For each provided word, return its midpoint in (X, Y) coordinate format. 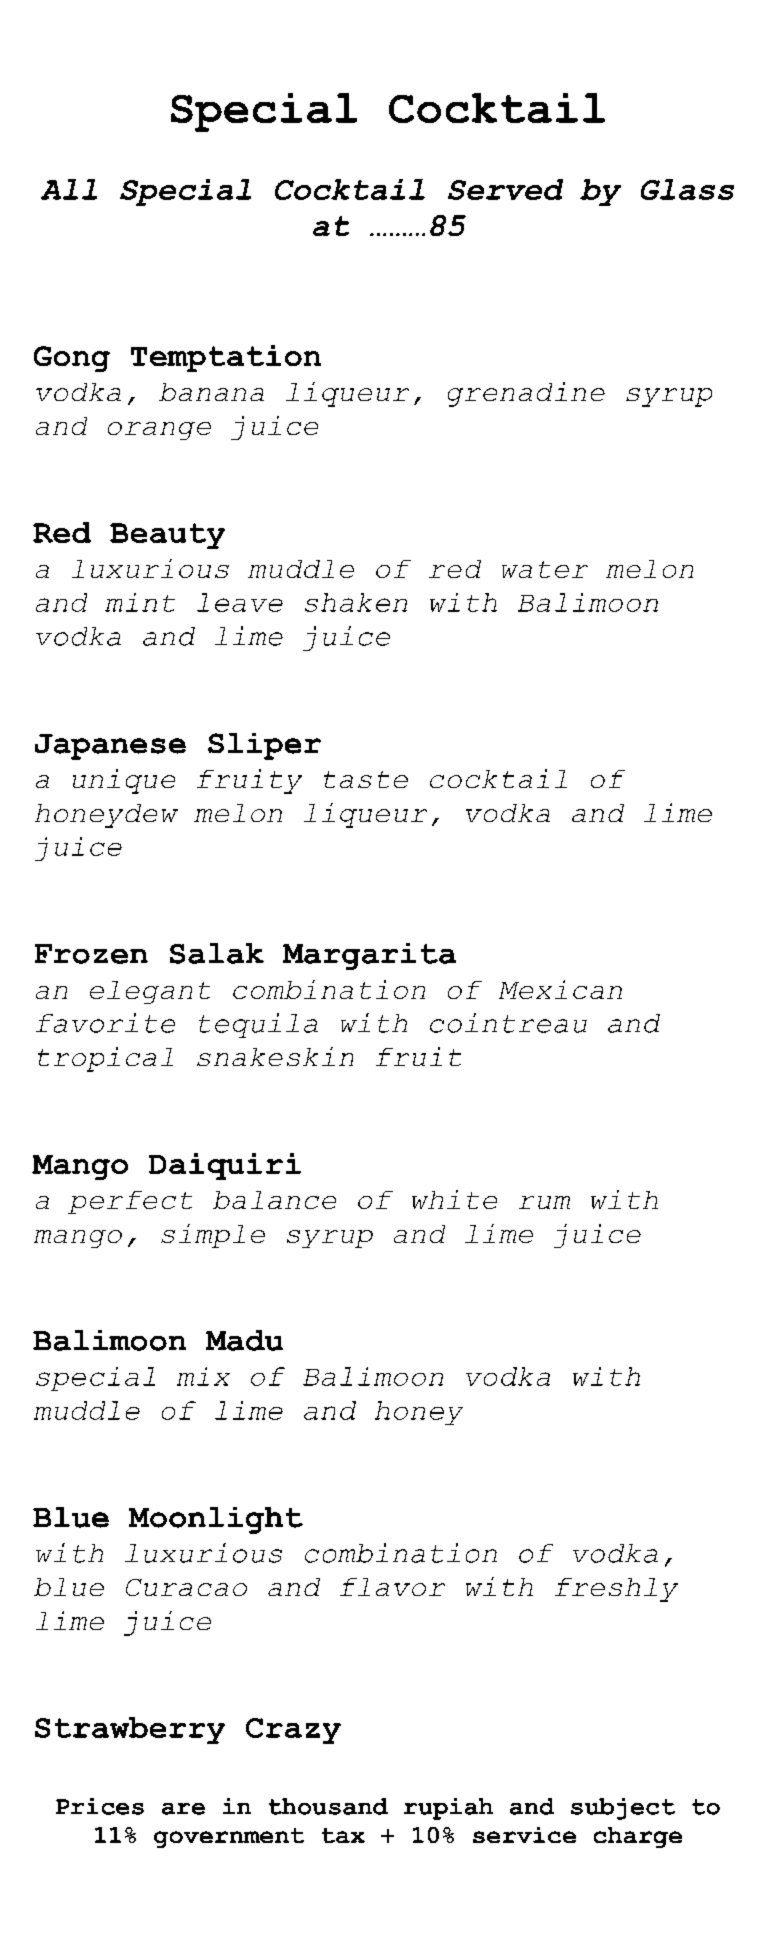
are (183, 1809)
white (454, 1199)
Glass (687, 189)
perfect (130, 1202)
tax (343, 1835)
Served (505, 189)
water (545, 569)
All (69, 189)
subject (623, 1809)
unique (124, 781)
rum (544, 1202)
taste (366, 779)
